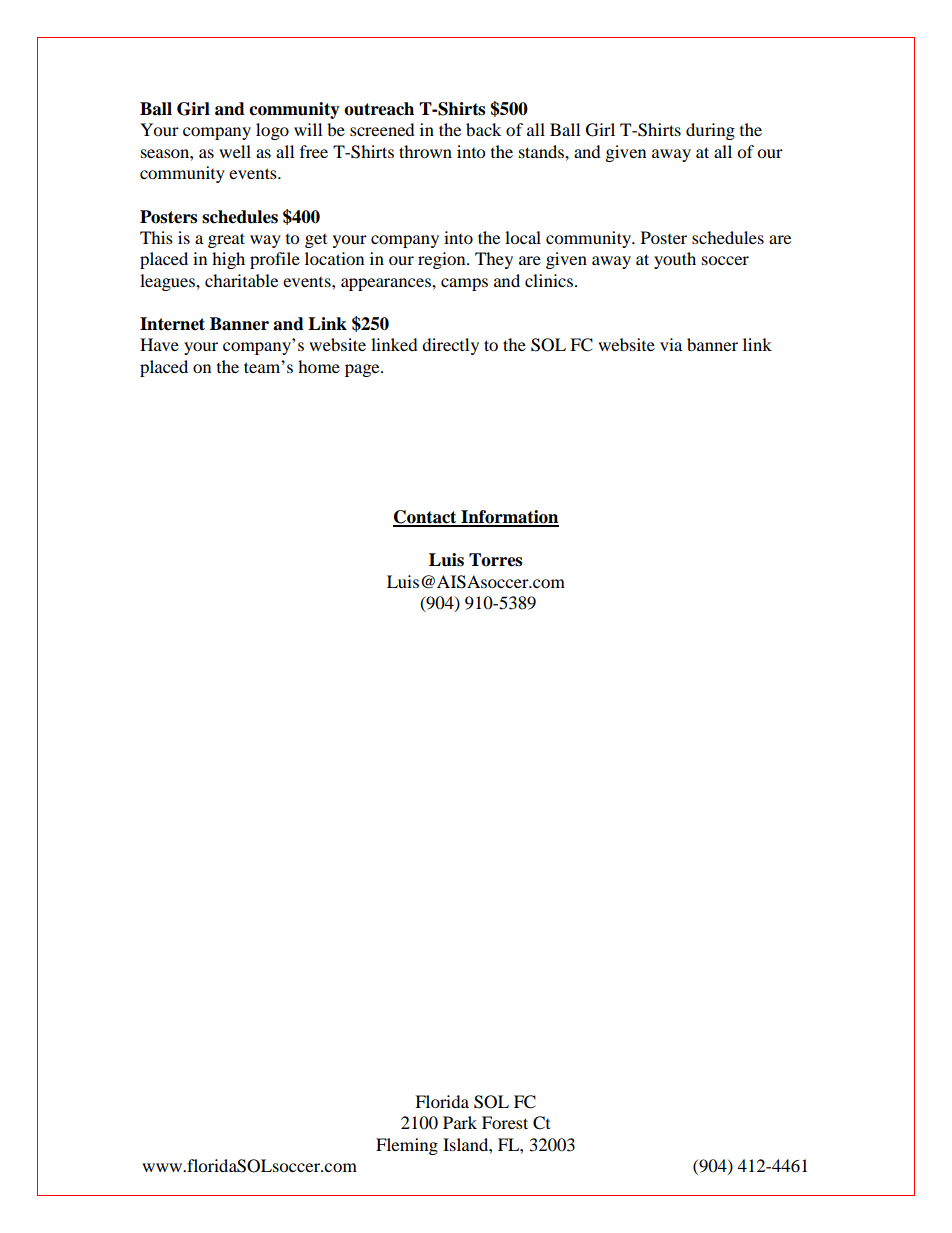 The width and height of the screenshot is (952, 1233). Describe the element at coordinates (235, 151) in the screenshot. I see `well` at that location.
